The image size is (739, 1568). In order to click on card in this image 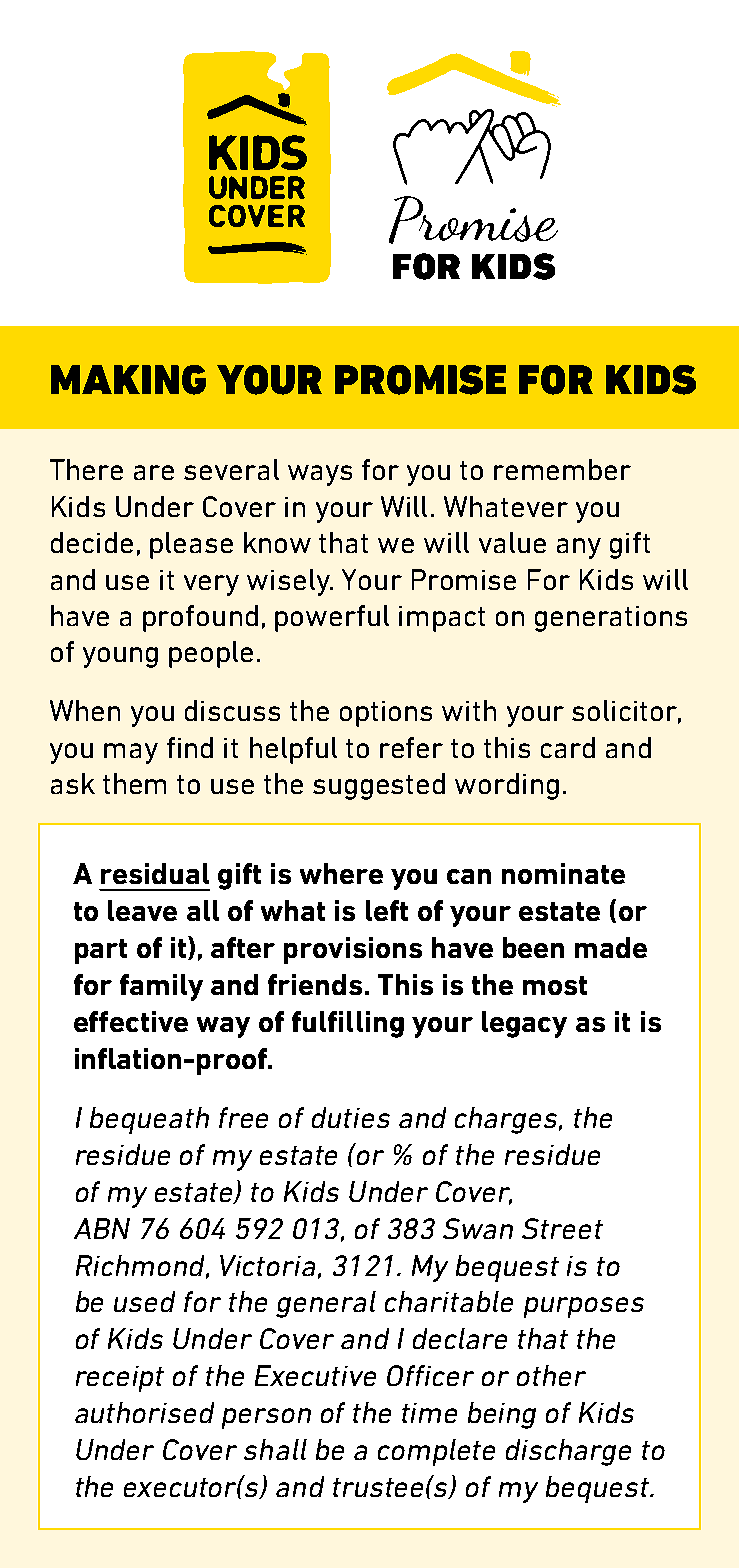, I will do `click(568, 747)`.
